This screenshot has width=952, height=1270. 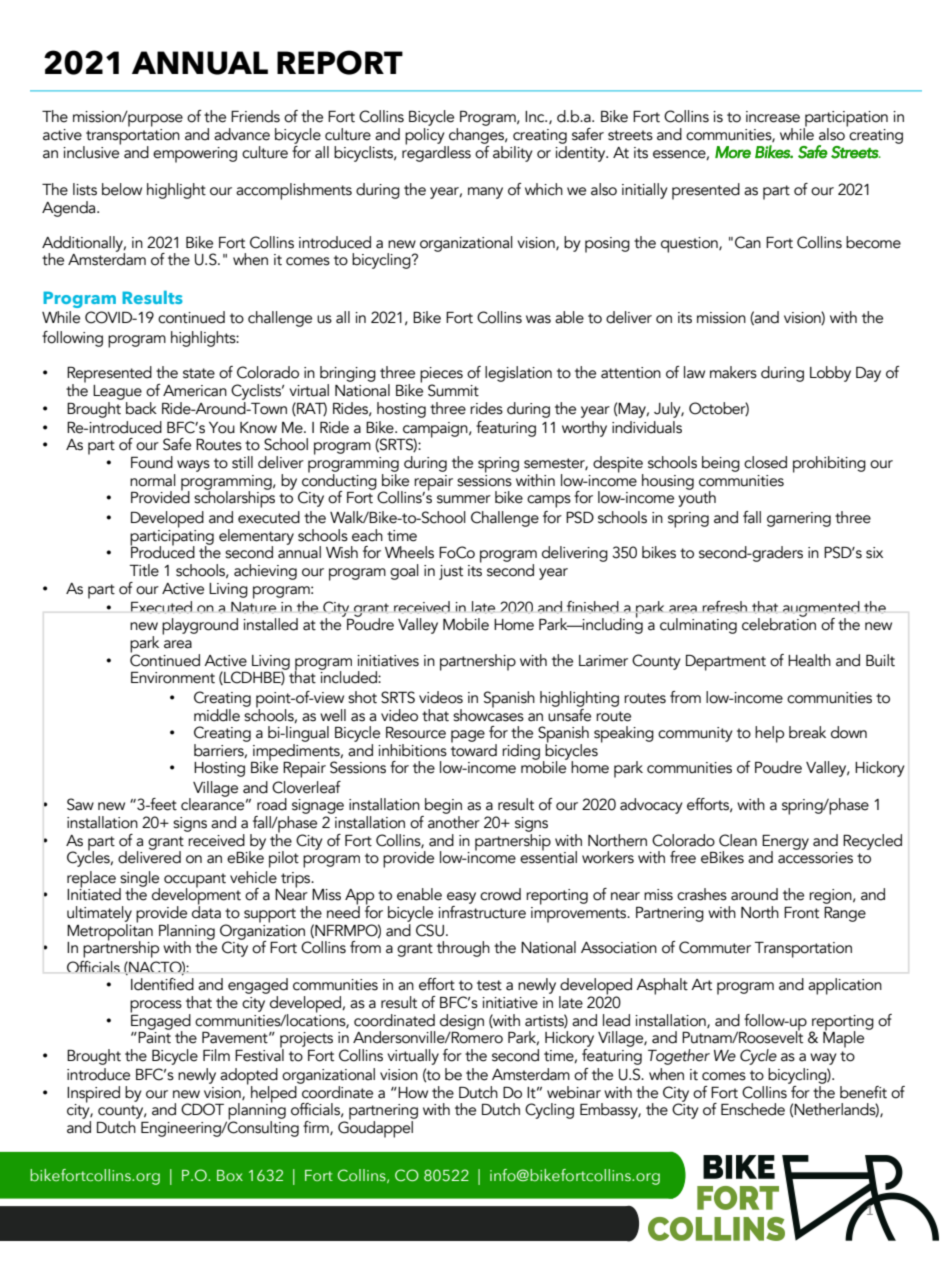 What do you see at coordinates (200, 626) in the screenshot?
I see `playground` at bounding box center [200, 626].
